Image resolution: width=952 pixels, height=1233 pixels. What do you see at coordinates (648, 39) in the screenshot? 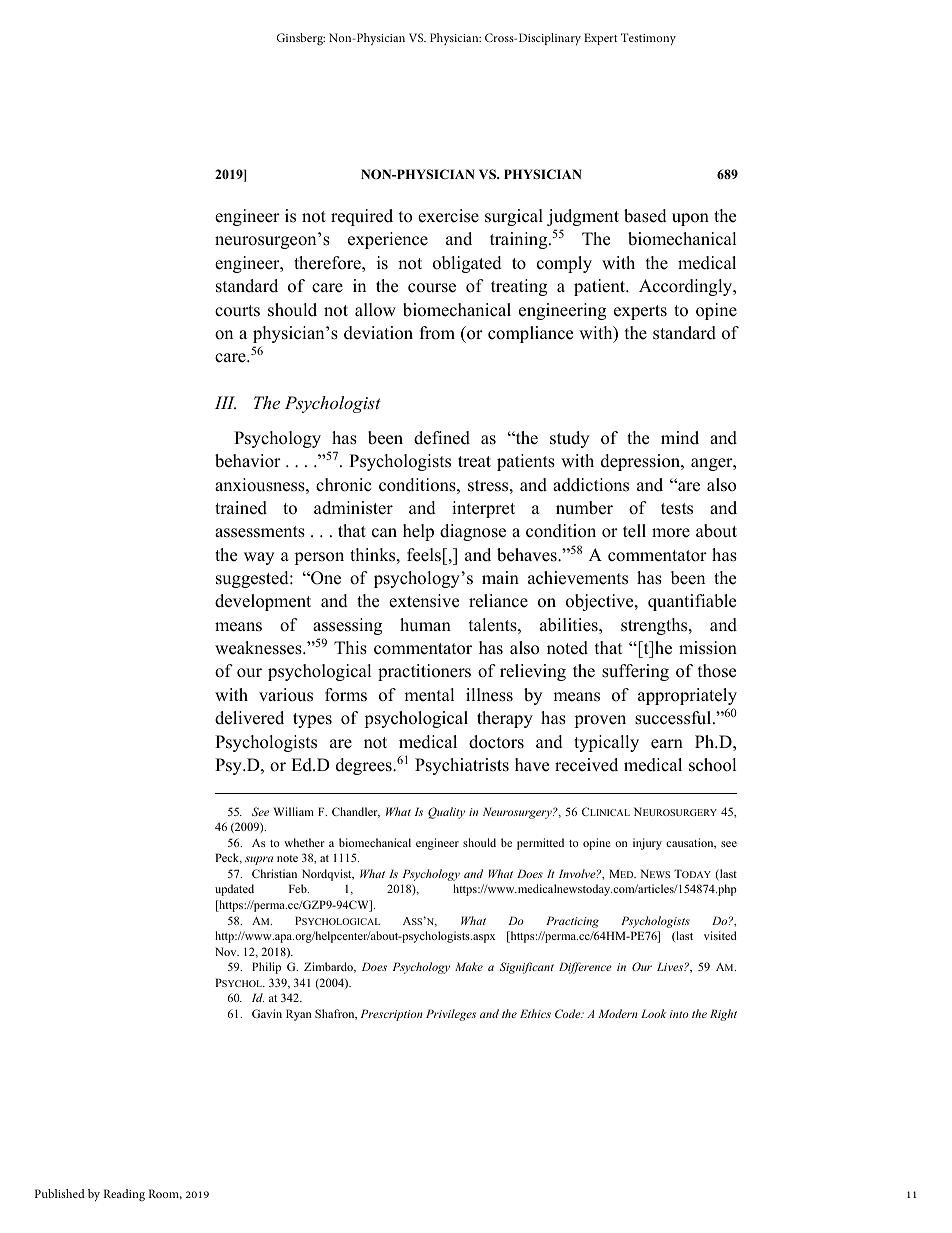
I see `Testimony` at bounding box center [648, 39].
